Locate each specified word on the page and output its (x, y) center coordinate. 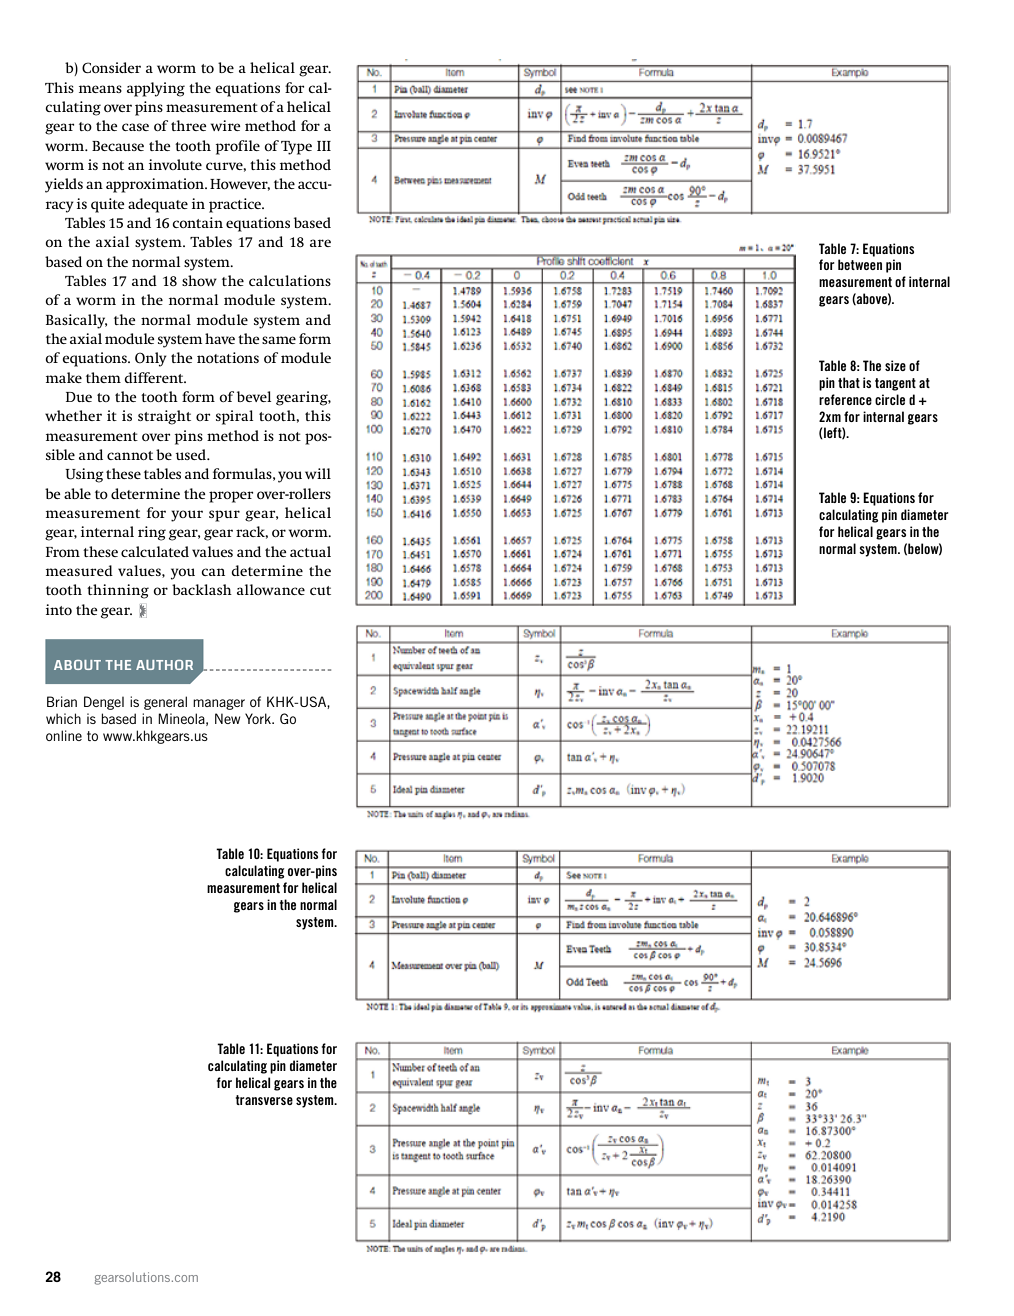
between (860, 264)
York (259, 718)
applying (156, 89)
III (324, 146)
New (227, 718)
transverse (264, 1100)
